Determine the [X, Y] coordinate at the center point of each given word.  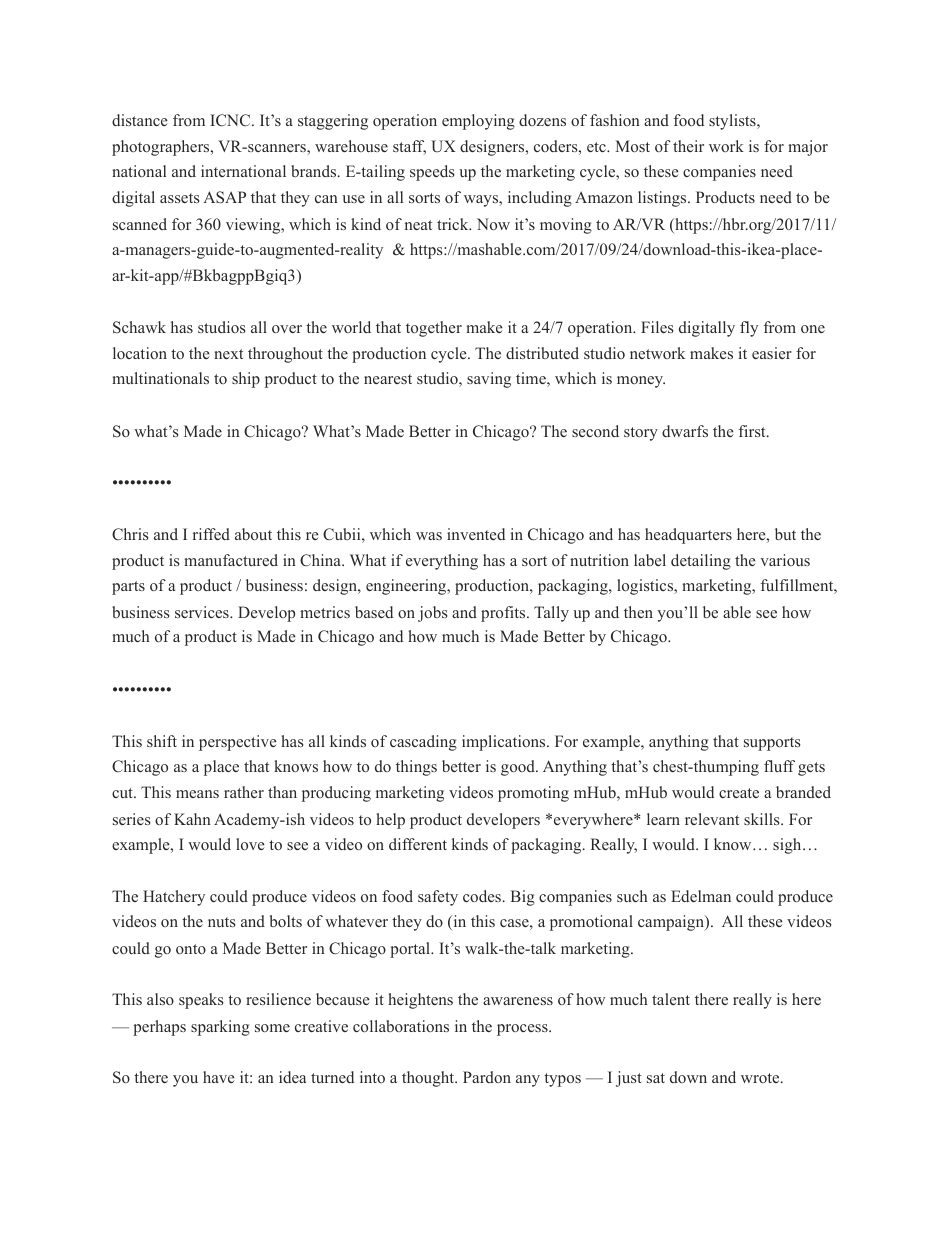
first [753, 431]
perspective [238, 743]
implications [505, 743]
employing [478, 122]
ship [246, 380]
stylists [733, 122]
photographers [162, 148]
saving [489, 380]
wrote [761, 1078]
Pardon [487, 1077]
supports [772, 744]
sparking [220, 1028]
